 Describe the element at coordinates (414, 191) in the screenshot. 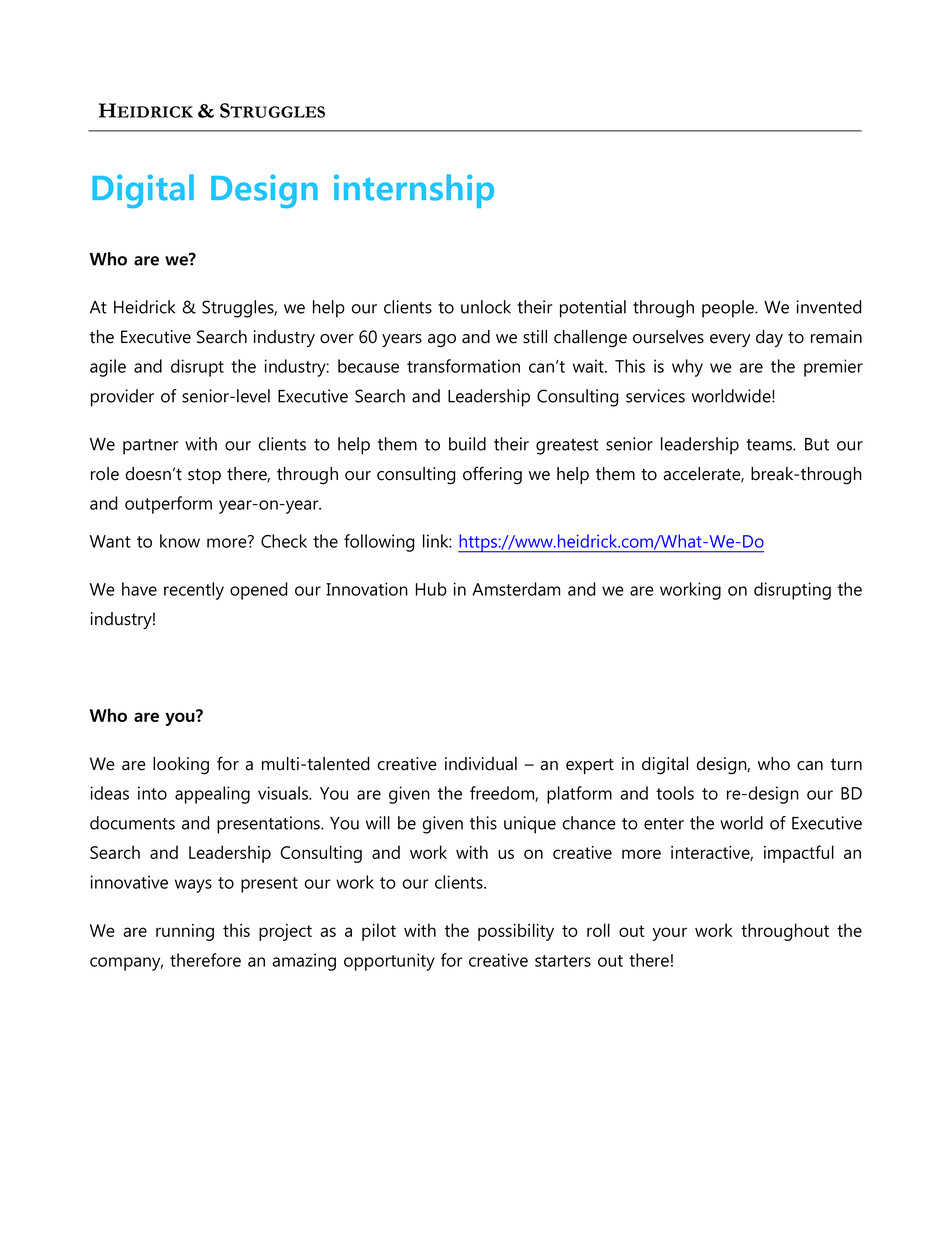

I see `internship` at that location.
